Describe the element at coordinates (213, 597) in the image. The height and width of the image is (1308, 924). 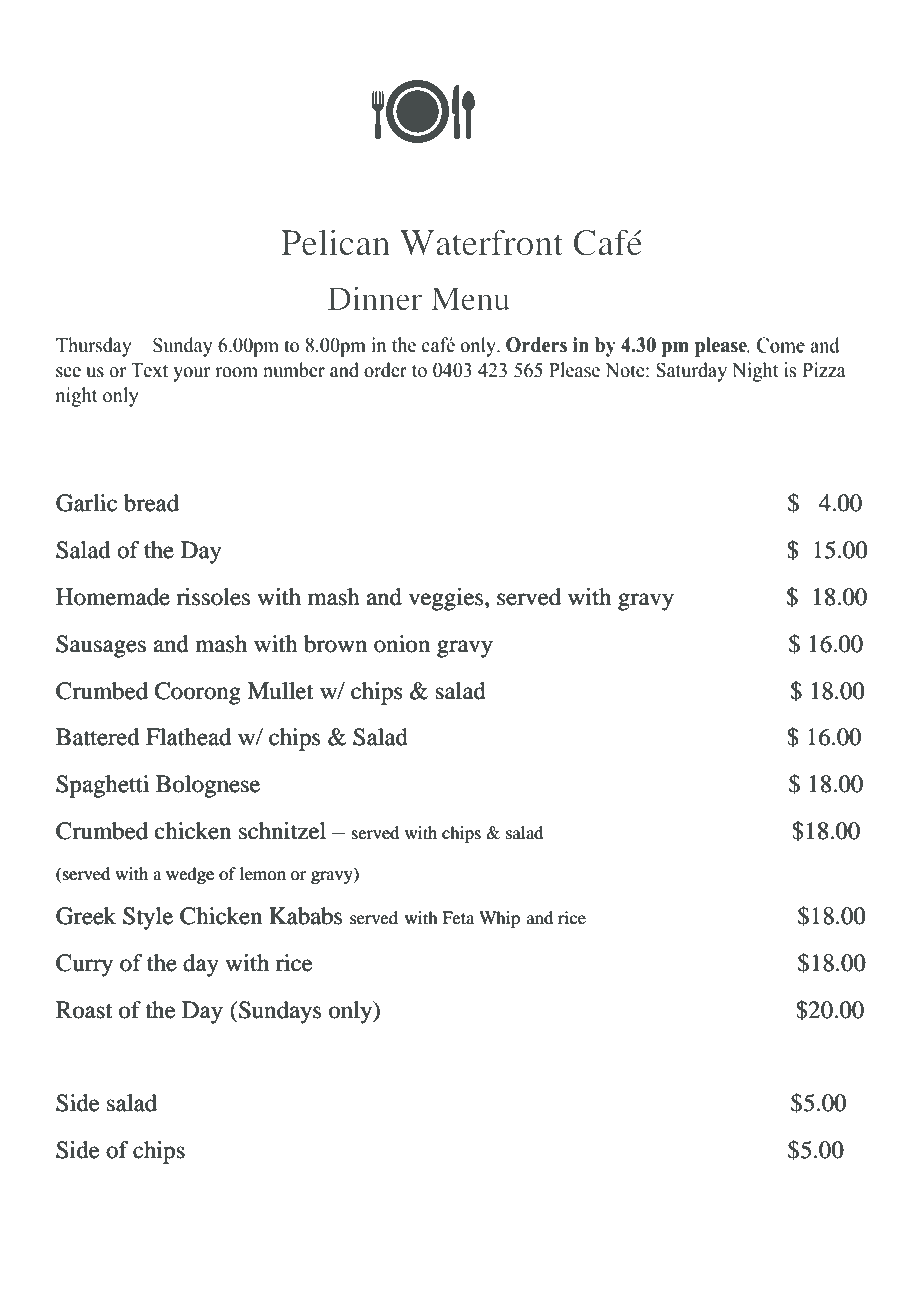
I see `rissoles` at that location.
